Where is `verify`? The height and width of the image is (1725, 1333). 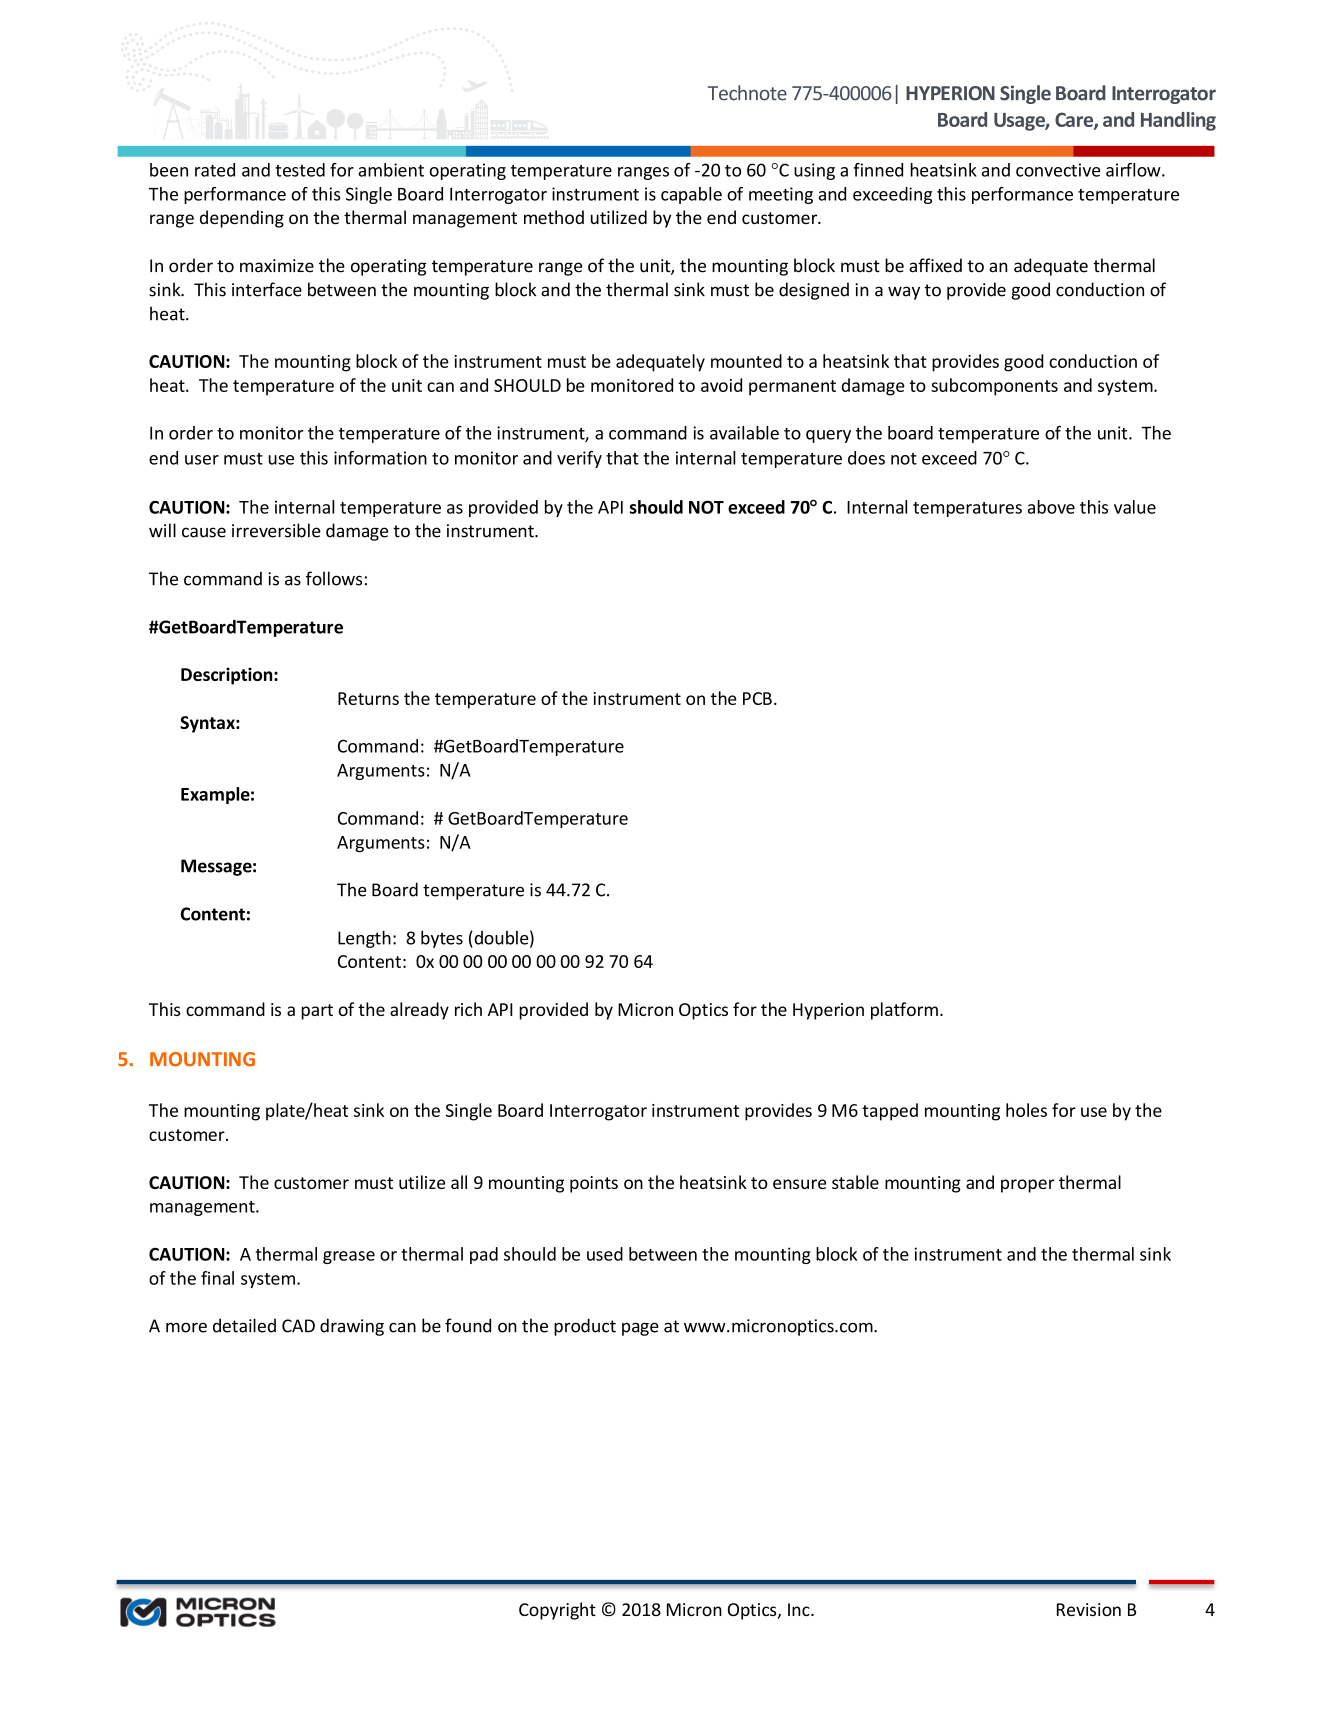
verify is located at coordinates (579, 459).
